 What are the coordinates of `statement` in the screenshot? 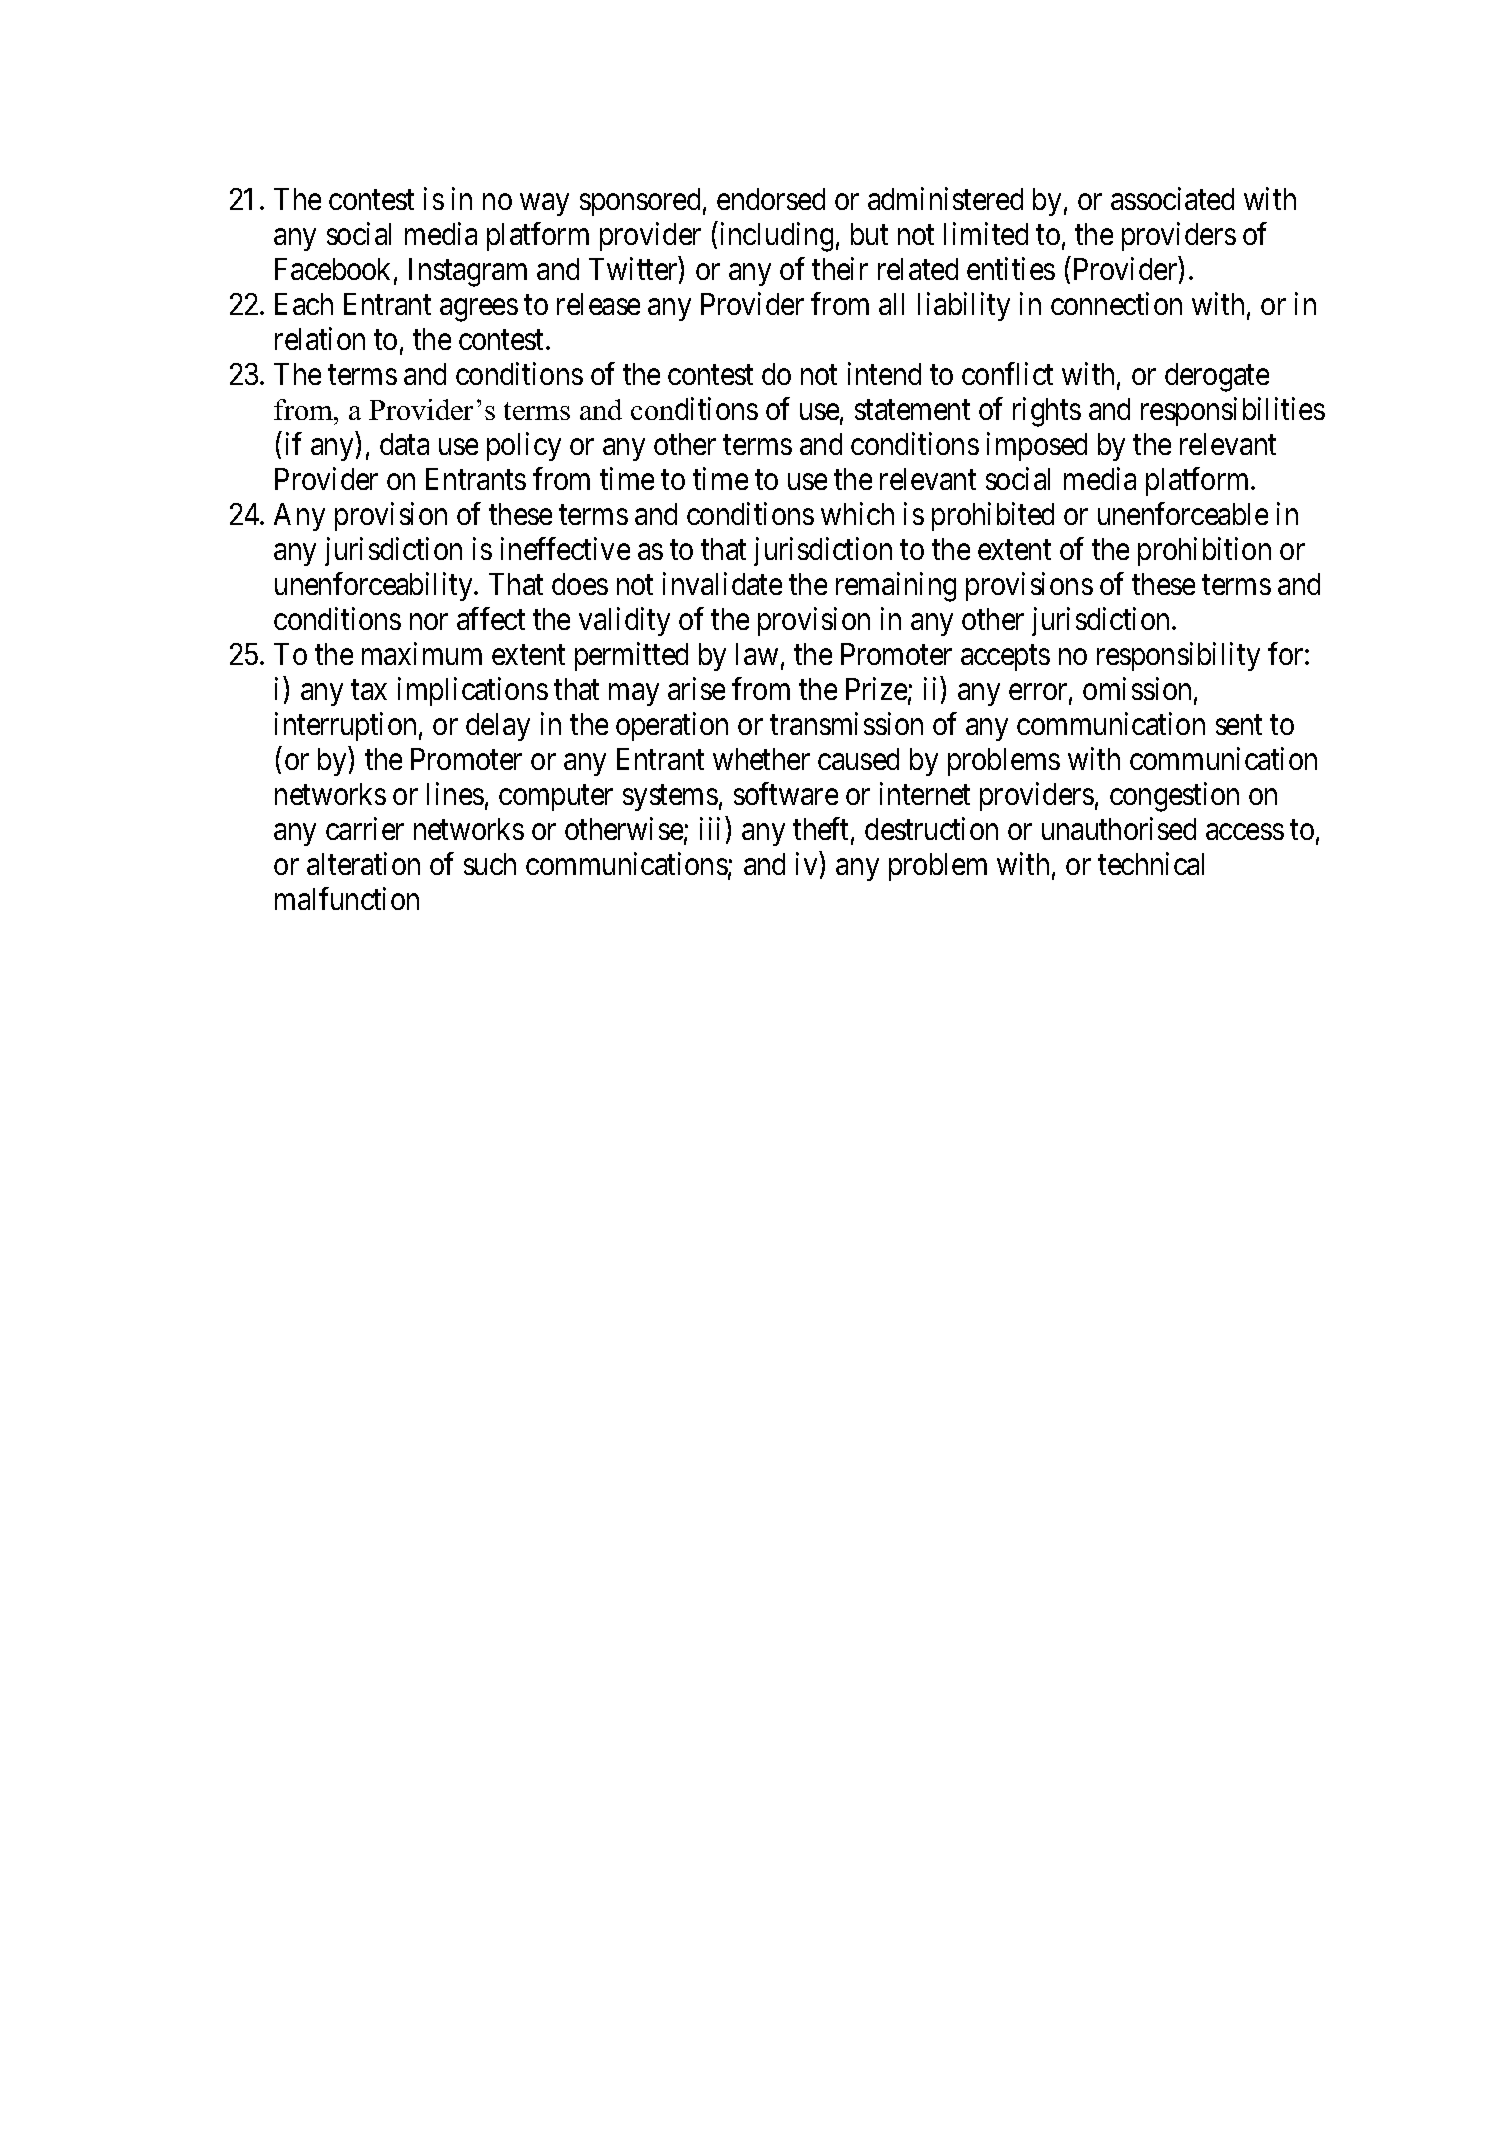 It's located at (912, 410).
